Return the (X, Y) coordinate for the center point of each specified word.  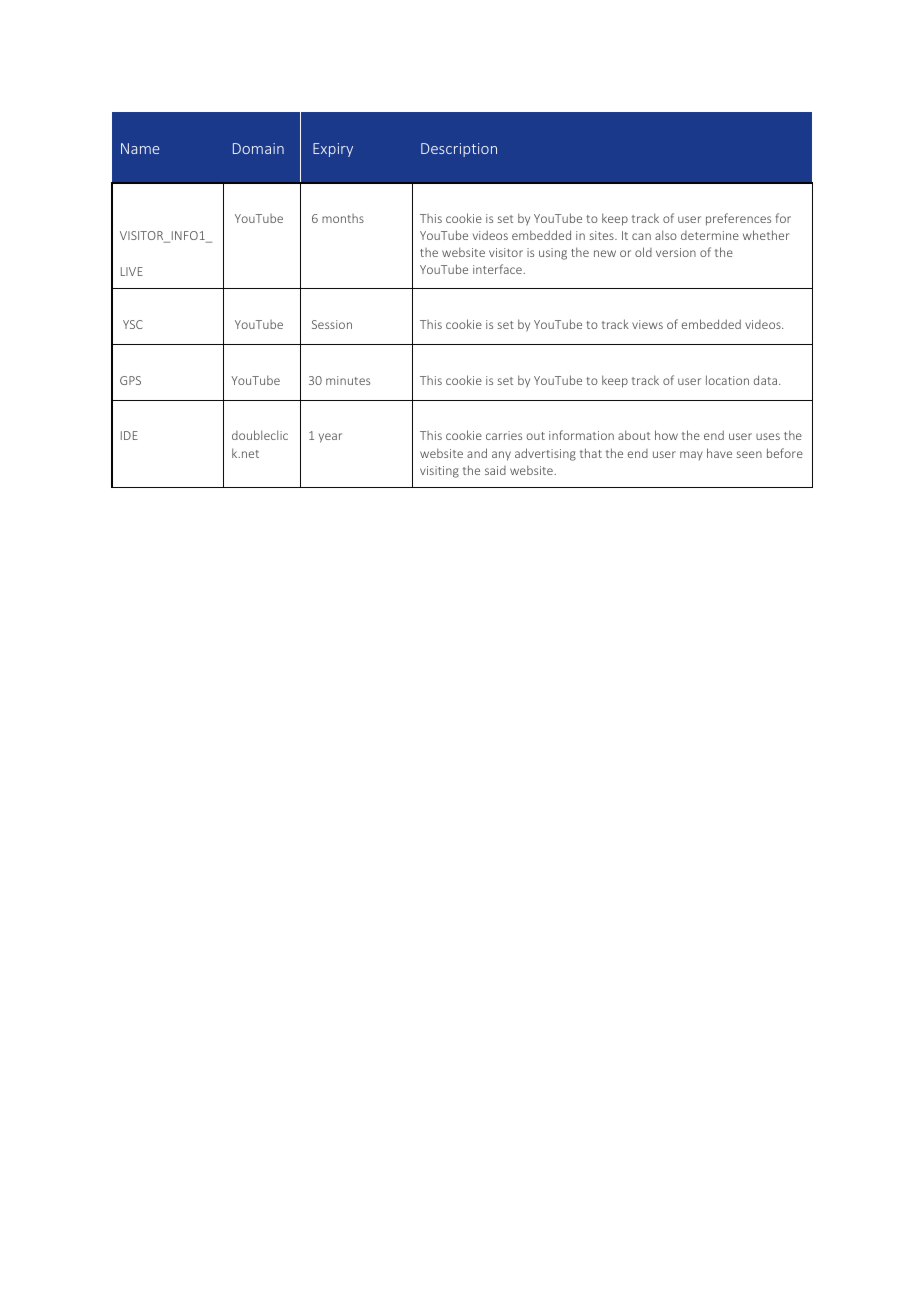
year (330, 438)
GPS (130, 380)
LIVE (132, 271)
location (727, 380)
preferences (738, 219)
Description (459, 150)
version (676, 252)
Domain (258, 148)
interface (498, 269)
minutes (348, 380)
